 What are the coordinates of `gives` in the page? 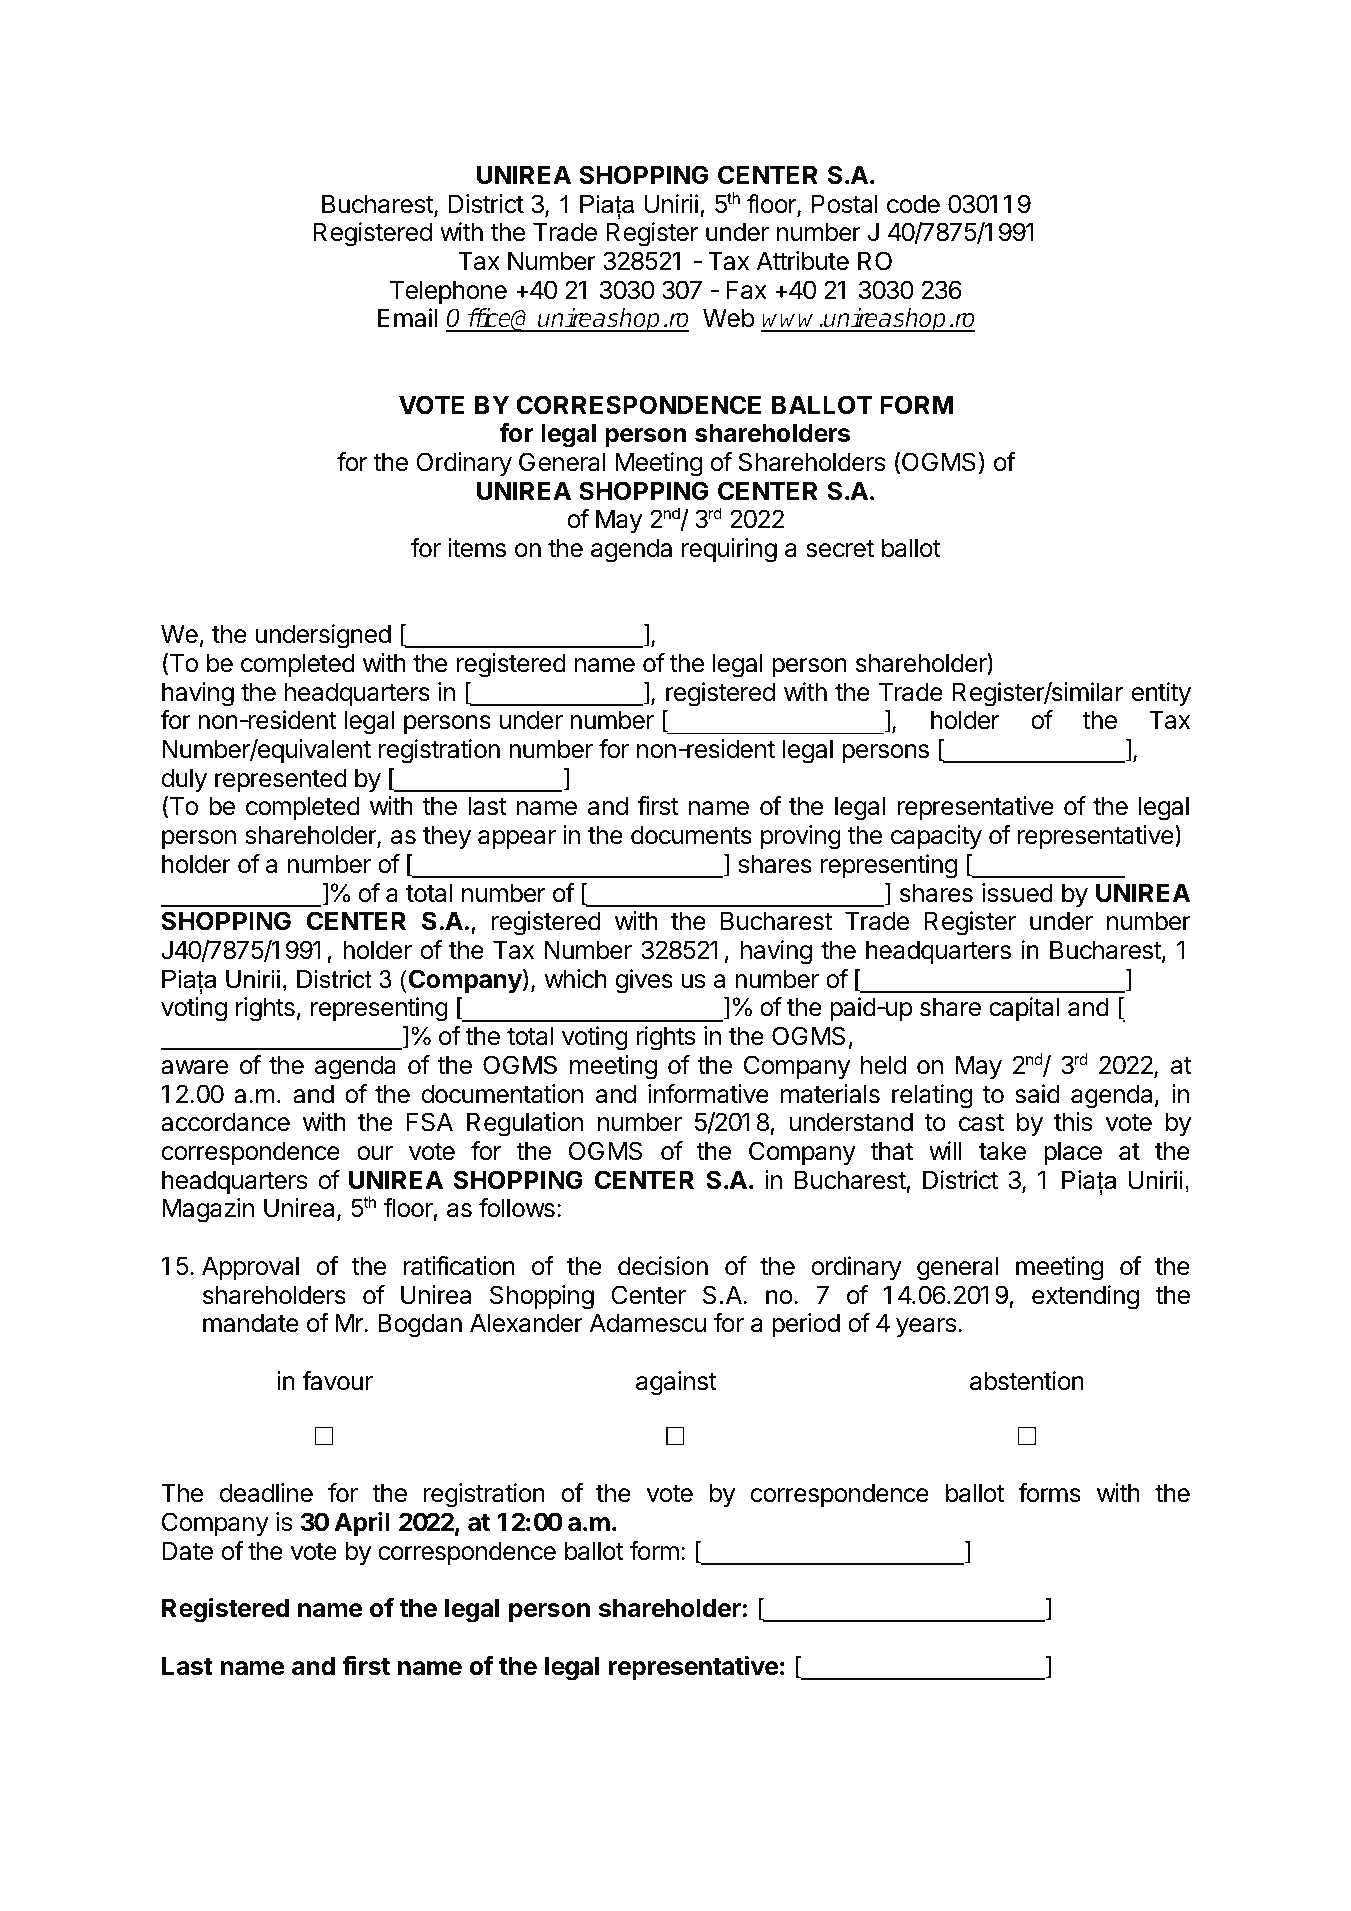 It's located at (644, 981).
